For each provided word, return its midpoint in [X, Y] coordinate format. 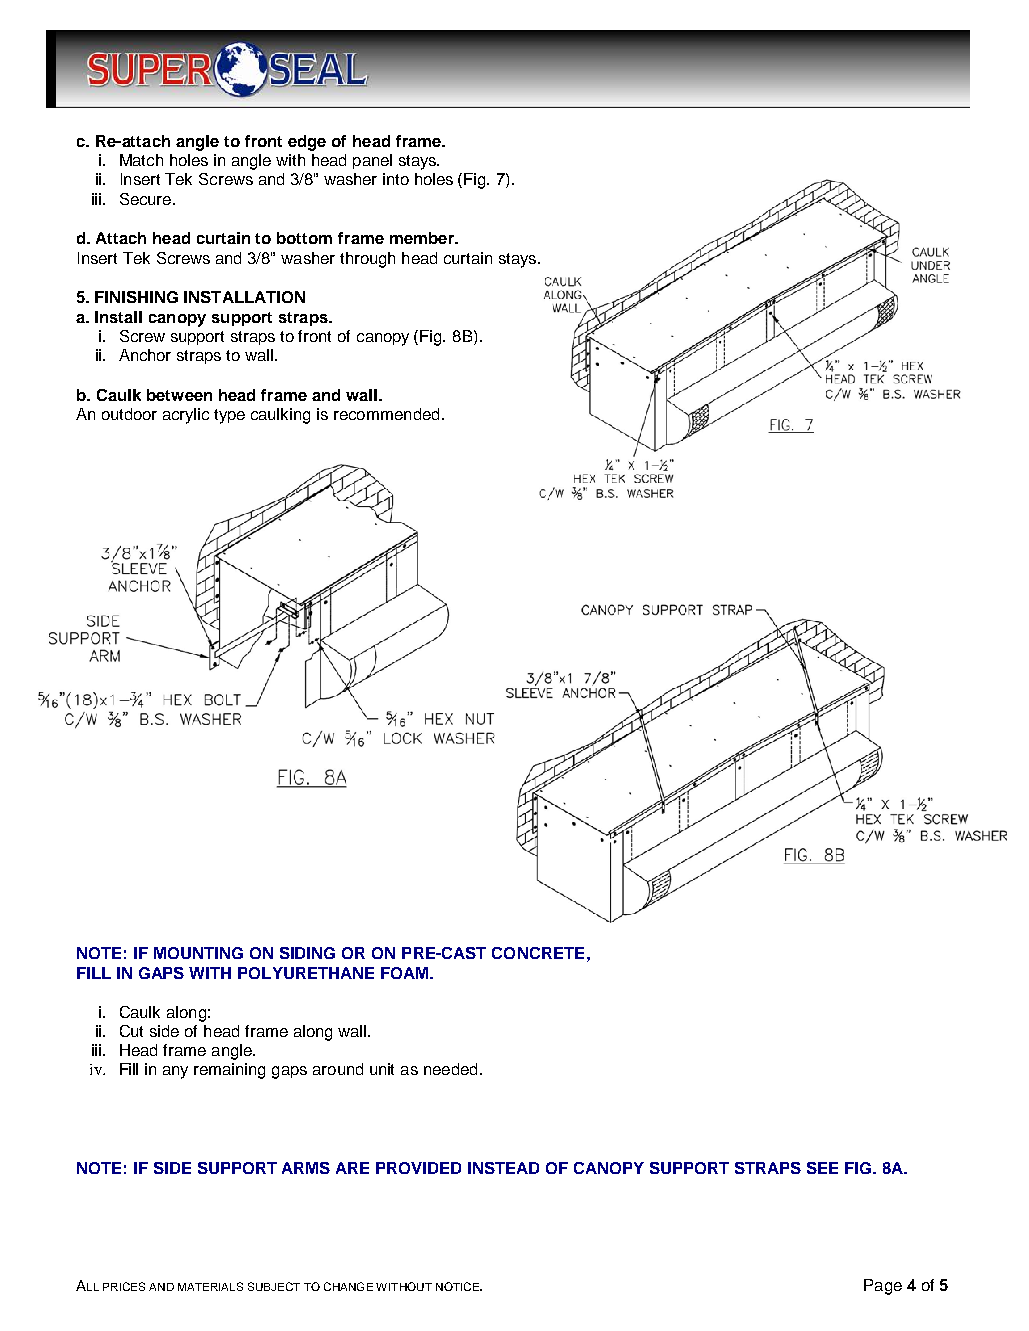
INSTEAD [503, 1168]
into [396, 179]
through [367, 260]
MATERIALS [210, 1286]
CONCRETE [538, 953]
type [229, 416]
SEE [822, 1168]
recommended [386, 414]
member [423, 238]
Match [141, 160]
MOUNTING [198, 953]
